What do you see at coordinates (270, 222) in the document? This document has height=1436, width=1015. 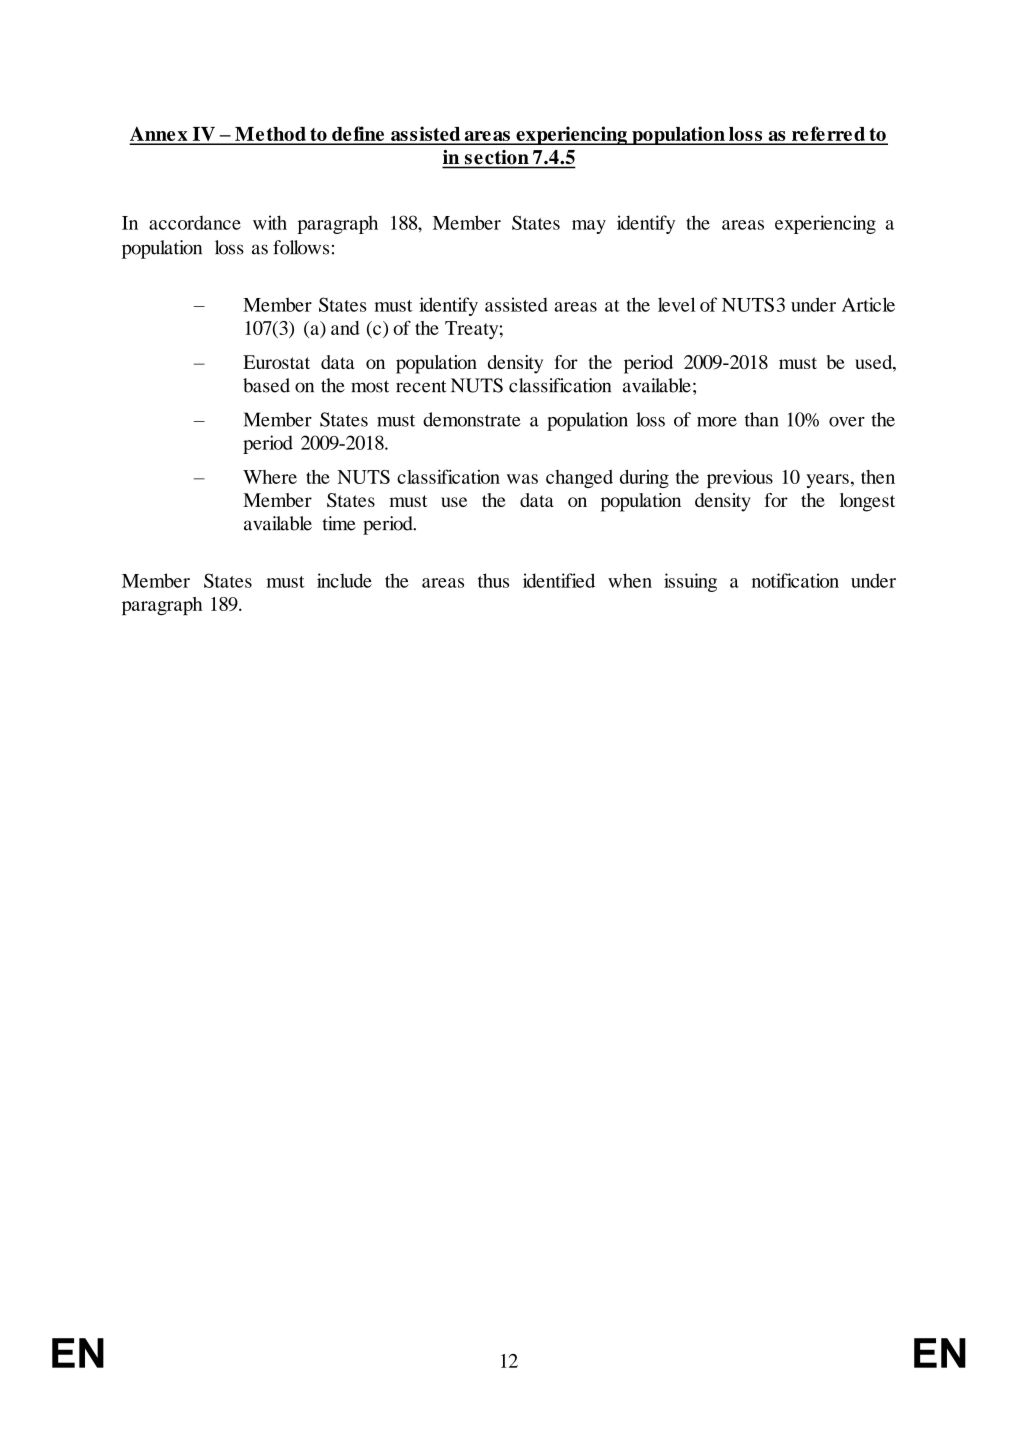 I see `with` at bounding box center [270, 222].
